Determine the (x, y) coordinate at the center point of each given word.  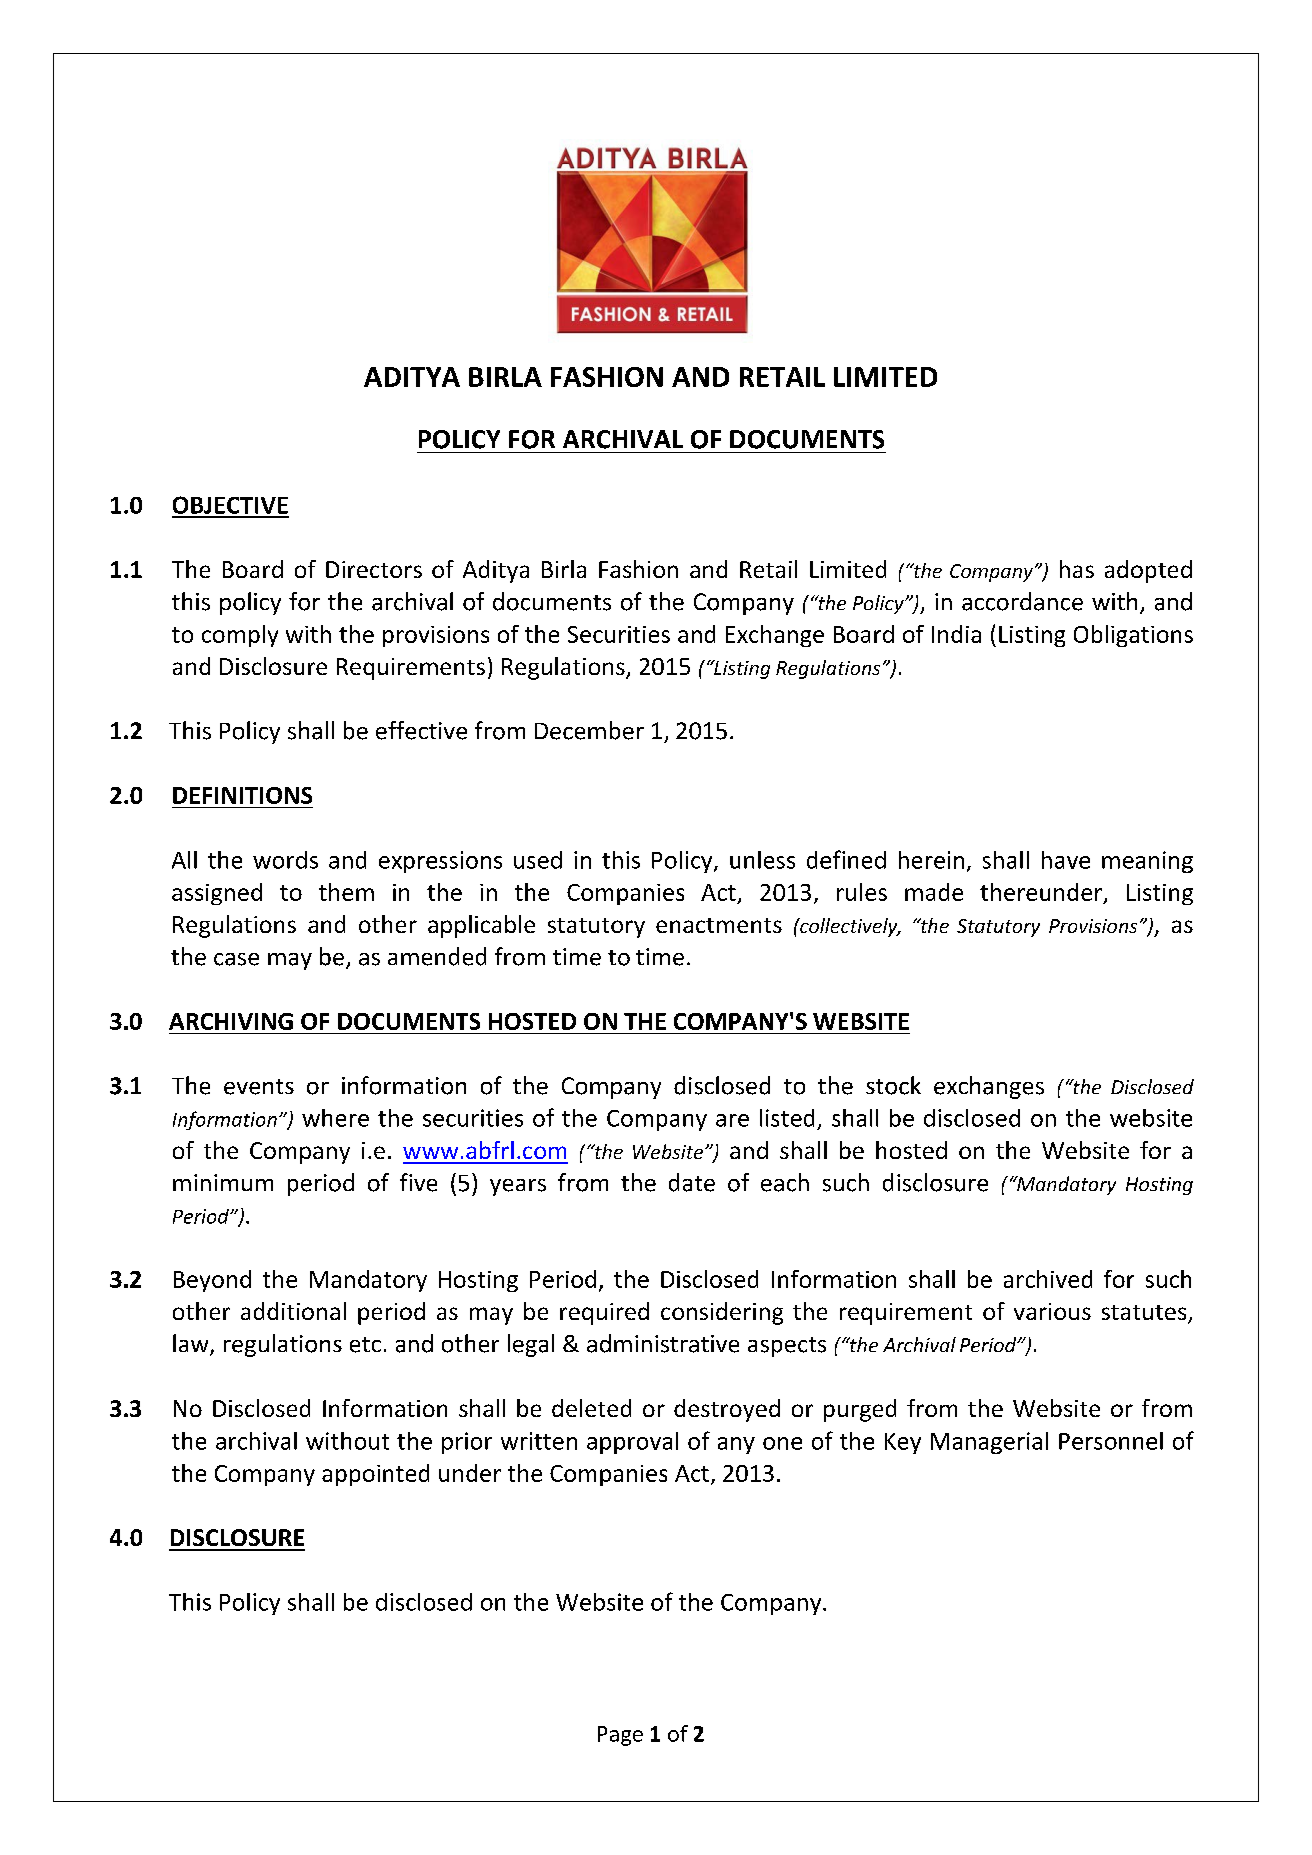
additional (293, 1311)
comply (240, 636)
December (589, 730)
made (934, 892)
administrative (663, 1343)
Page (620, 1736)
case (236, 959)
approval (632, 1443)
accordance (1022, 601)
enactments (719, 925)
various (1052, 1311)
